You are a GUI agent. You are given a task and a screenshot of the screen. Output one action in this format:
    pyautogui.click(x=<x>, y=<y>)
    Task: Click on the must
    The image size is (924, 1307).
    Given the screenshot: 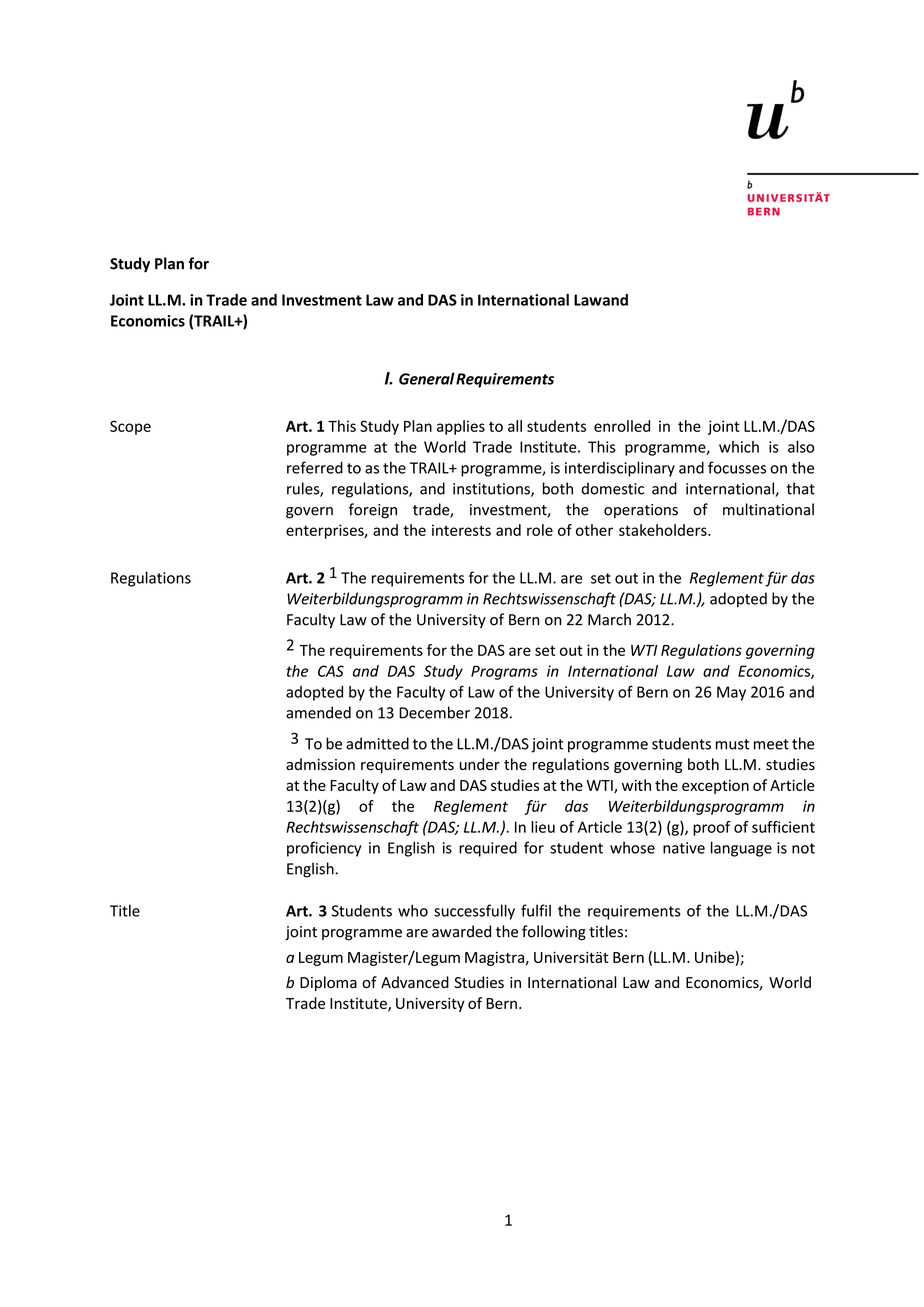 What is the action you would take?
    pyautogui.click(x=732, y=744)
